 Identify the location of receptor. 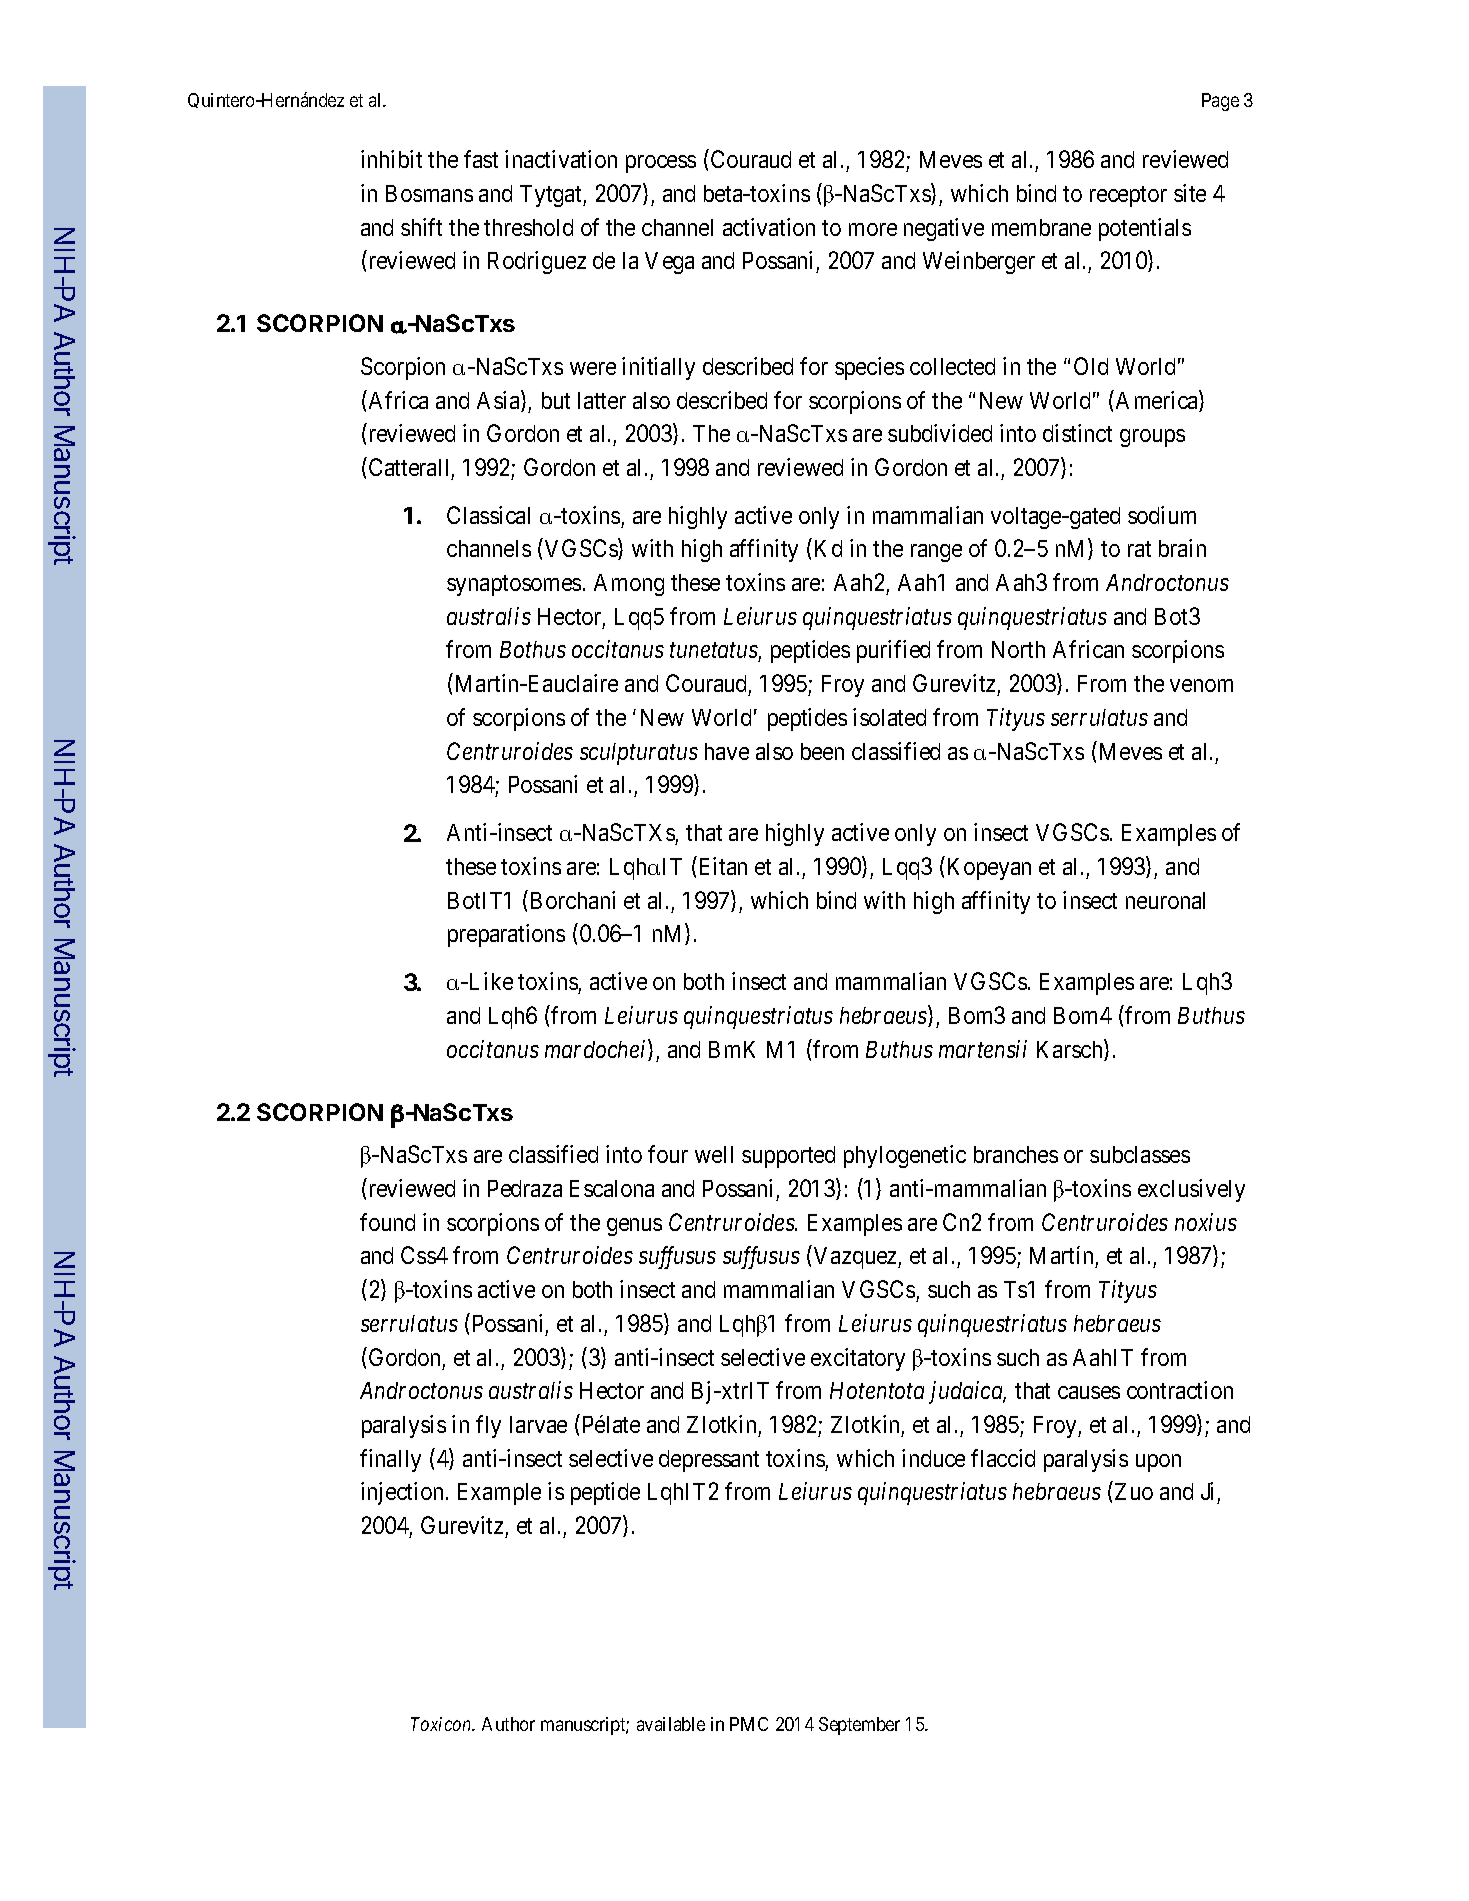
(1128, 196).
